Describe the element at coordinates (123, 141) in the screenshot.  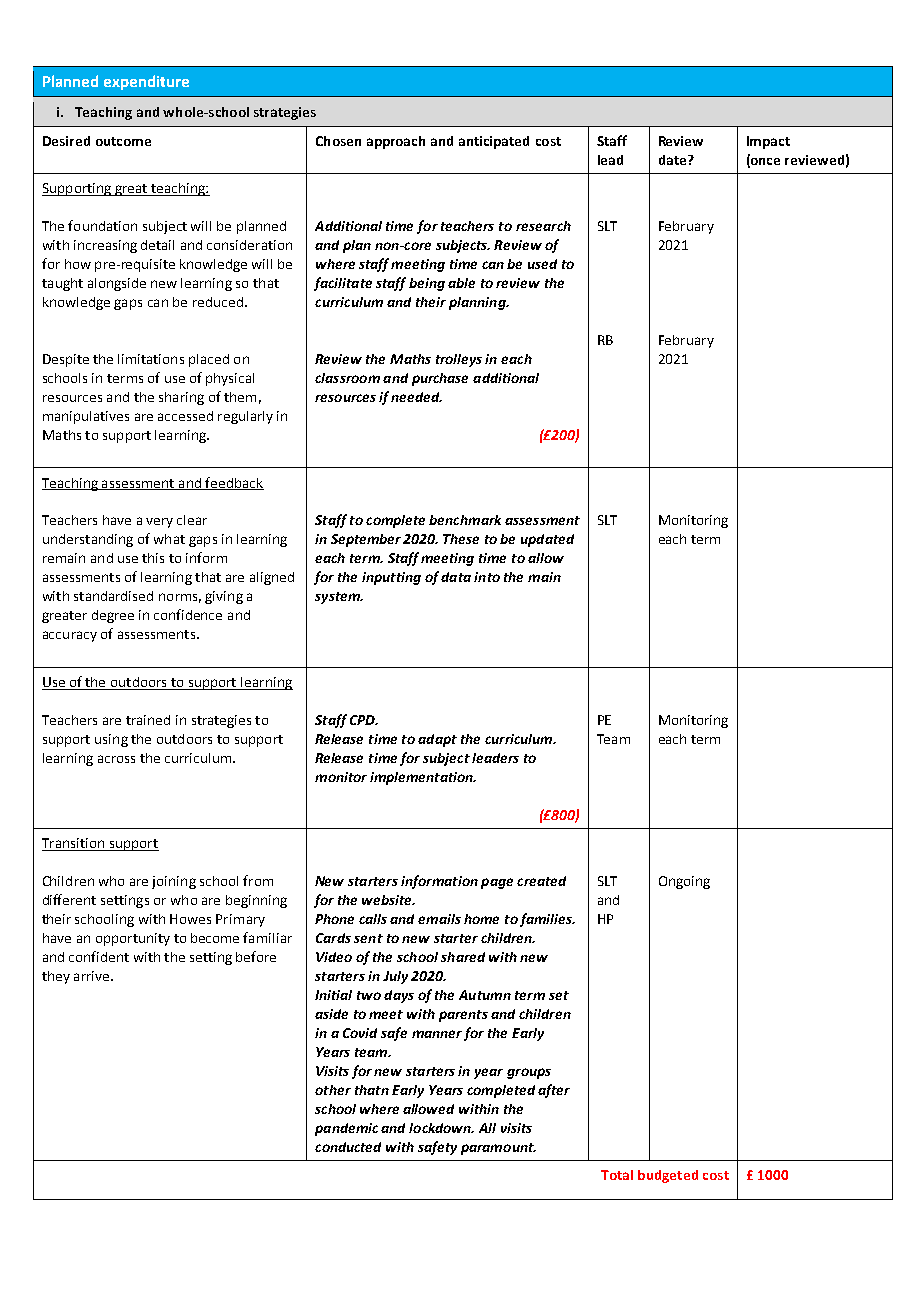
I see `outcome` at that location.
